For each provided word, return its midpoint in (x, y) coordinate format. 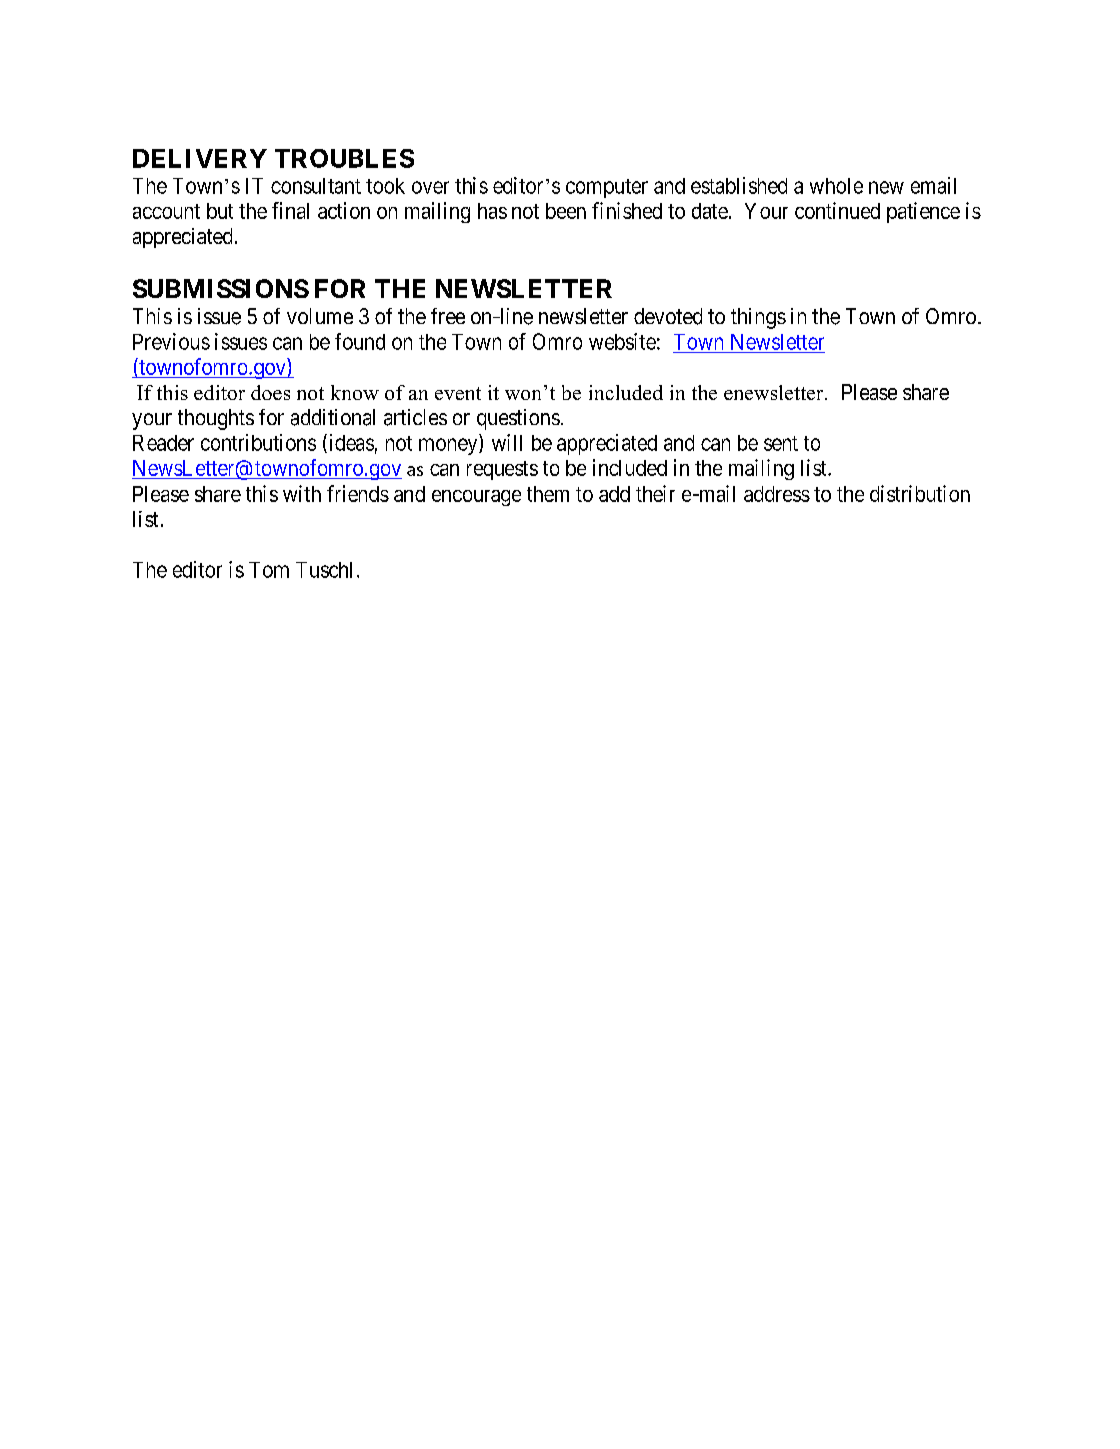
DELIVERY (200, 158)
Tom (269, 570)
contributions (258, 442)
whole (836, 186)
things (758, 318)
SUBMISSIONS (221, 288)
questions (518, 419)
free (448, 316)
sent (781, 443)
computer (607, 188)
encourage (476, 498)
